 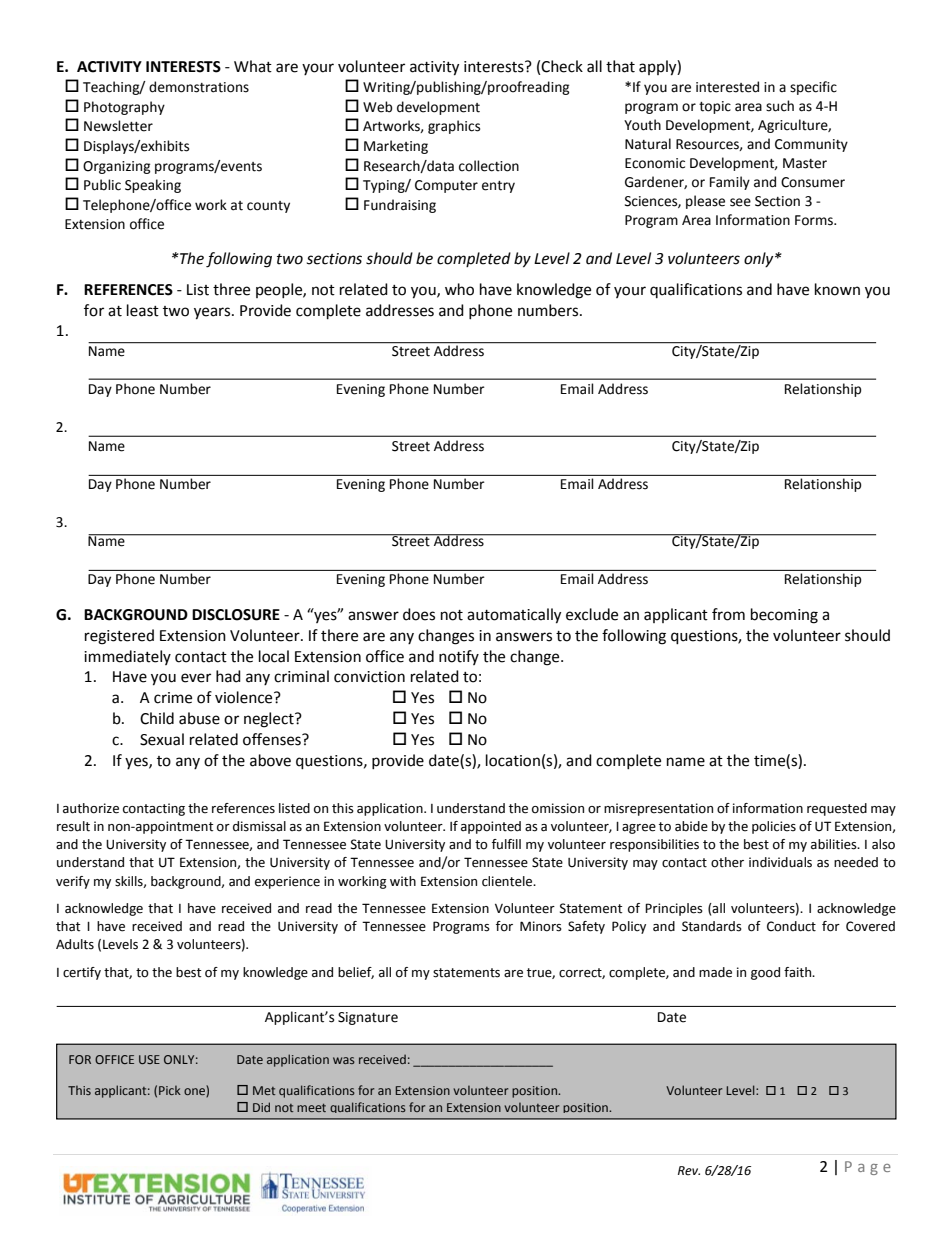 What do you see at coordinates (868, 1168) in the screenshot?
I see `Page` at bounding box center [868, 1168].
